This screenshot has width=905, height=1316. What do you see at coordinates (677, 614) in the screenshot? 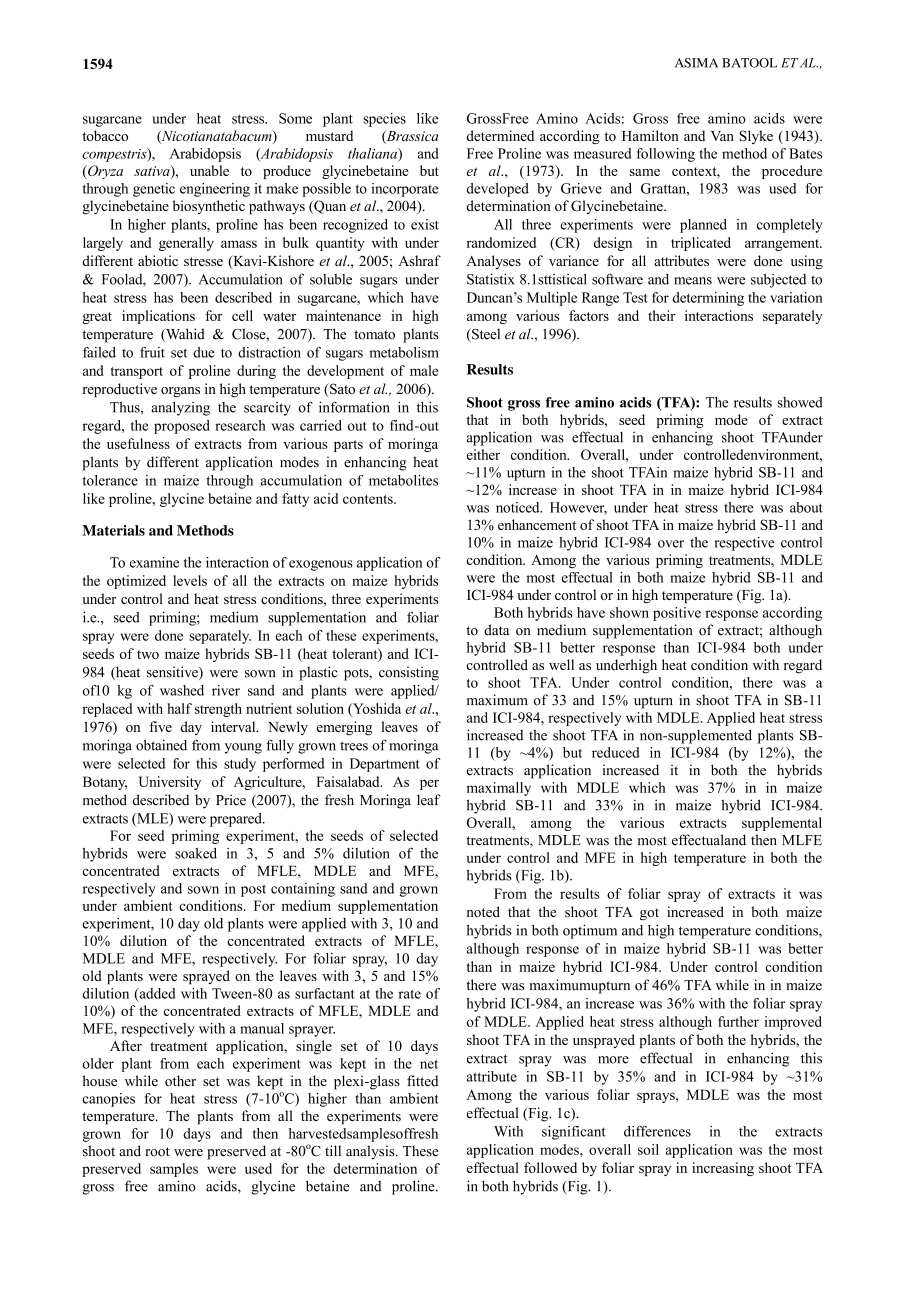
I see `positive` at bounding box center [677, 614].
